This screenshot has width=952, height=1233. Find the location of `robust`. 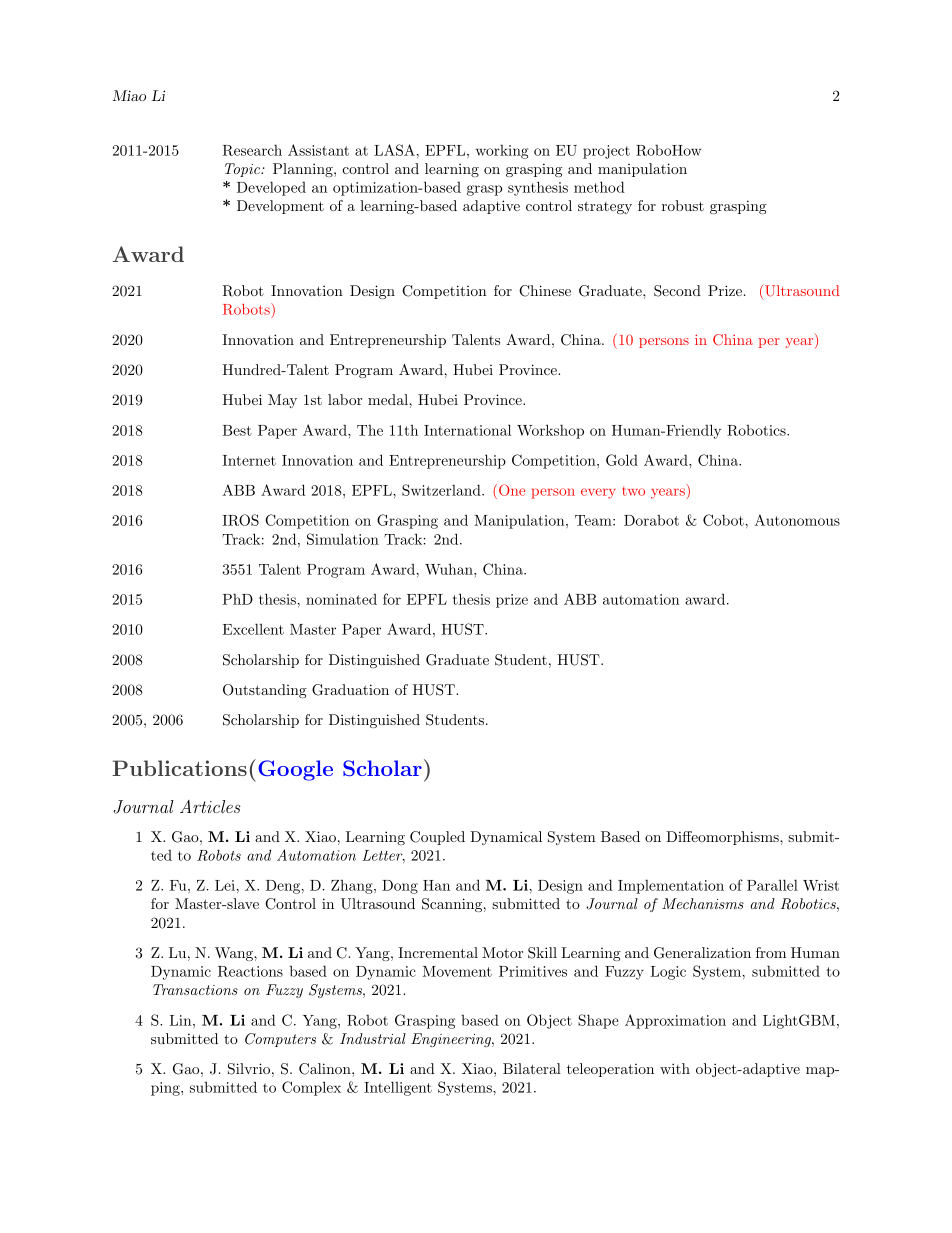

robust is located at coordinates (683, 205).
